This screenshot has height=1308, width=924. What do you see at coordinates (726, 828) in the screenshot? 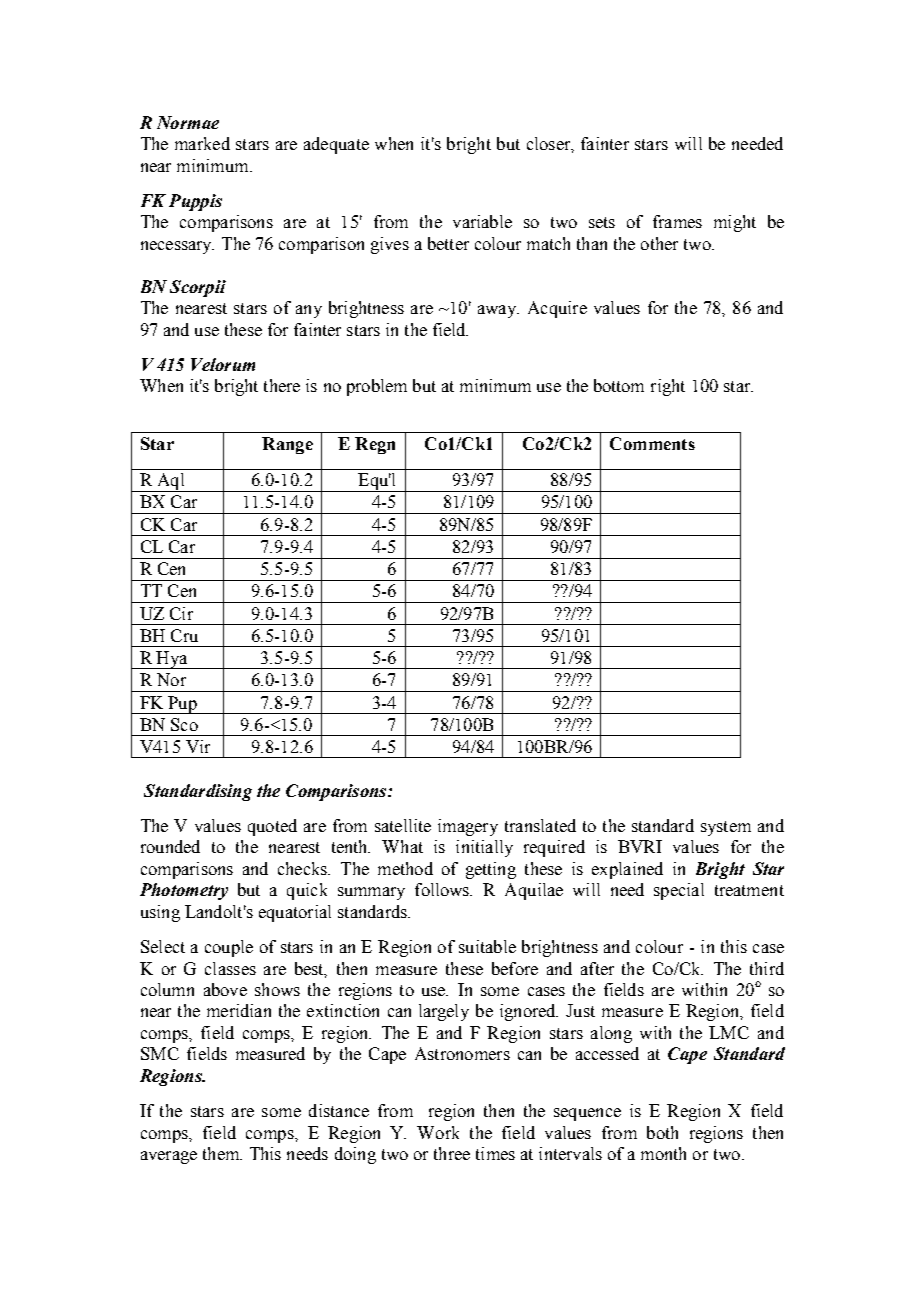
I see `system` at bounding box center [726, 828].
